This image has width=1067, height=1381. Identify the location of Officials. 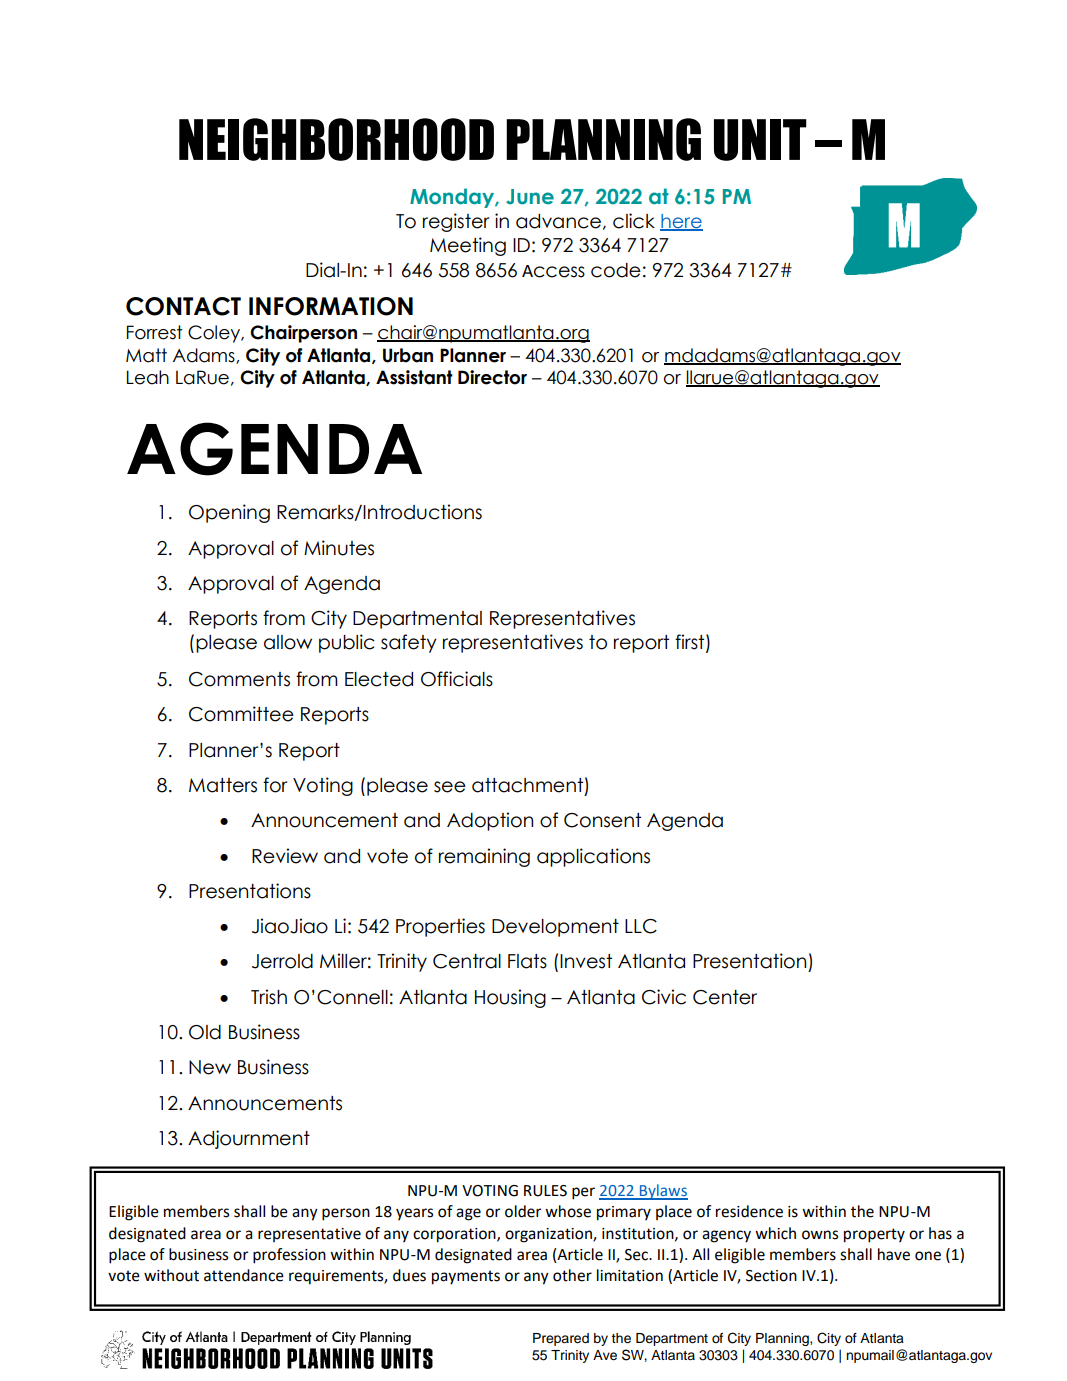
(457, 679).
